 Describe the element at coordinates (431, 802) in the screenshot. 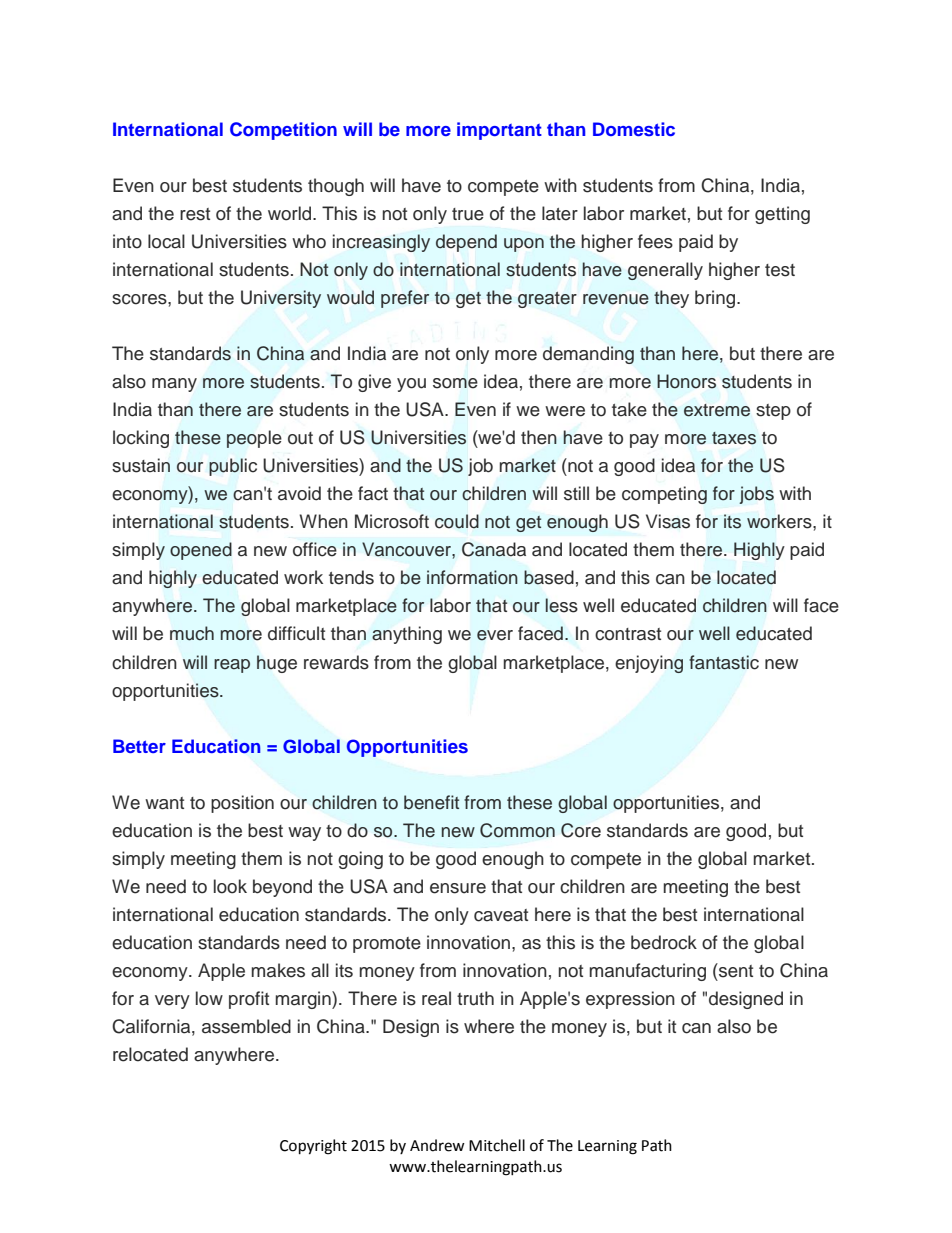

I see `benefit` at that location.
